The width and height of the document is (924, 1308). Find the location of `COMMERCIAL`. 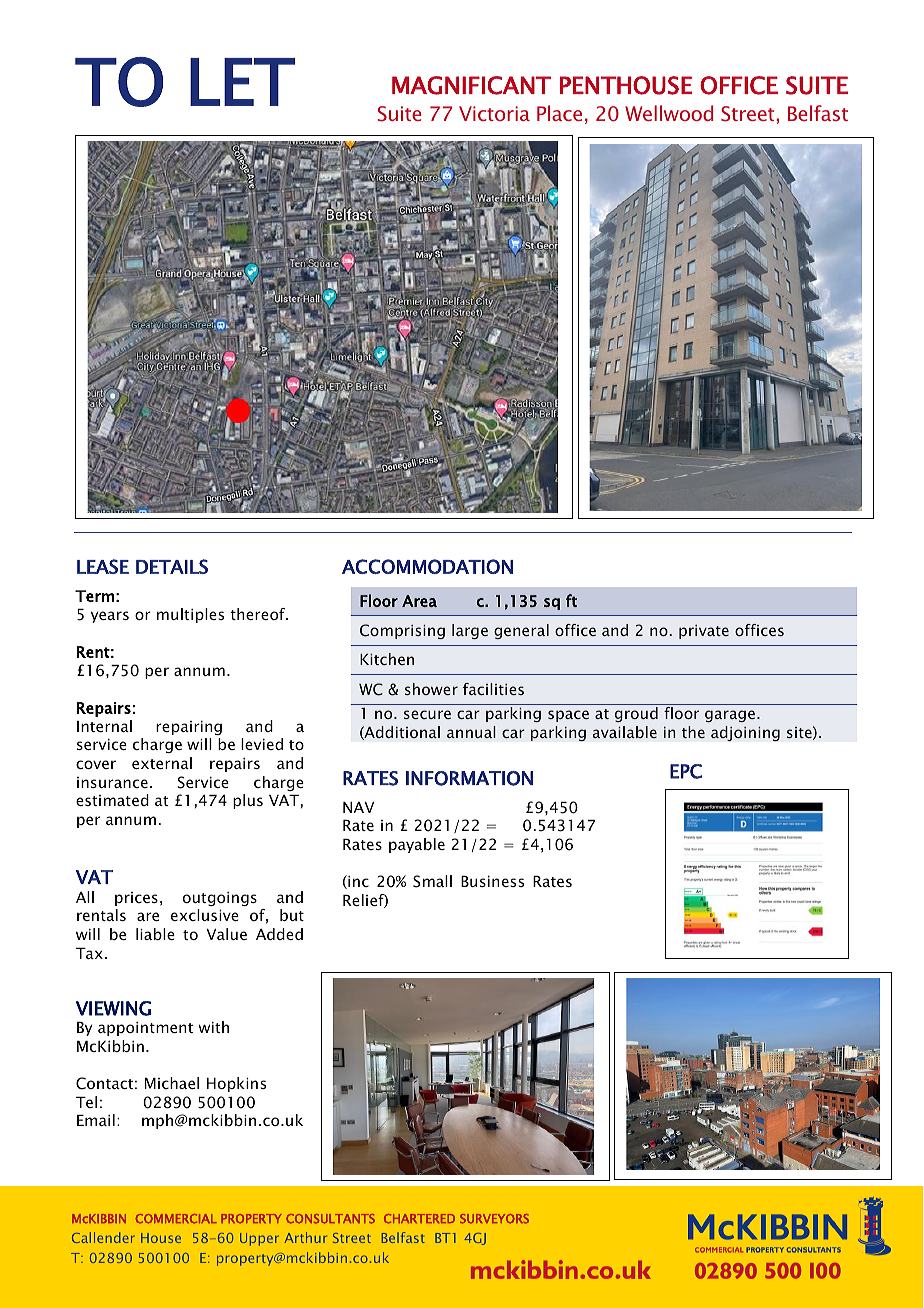

COMMERCIAL is located at coordinates (176, 1219).
